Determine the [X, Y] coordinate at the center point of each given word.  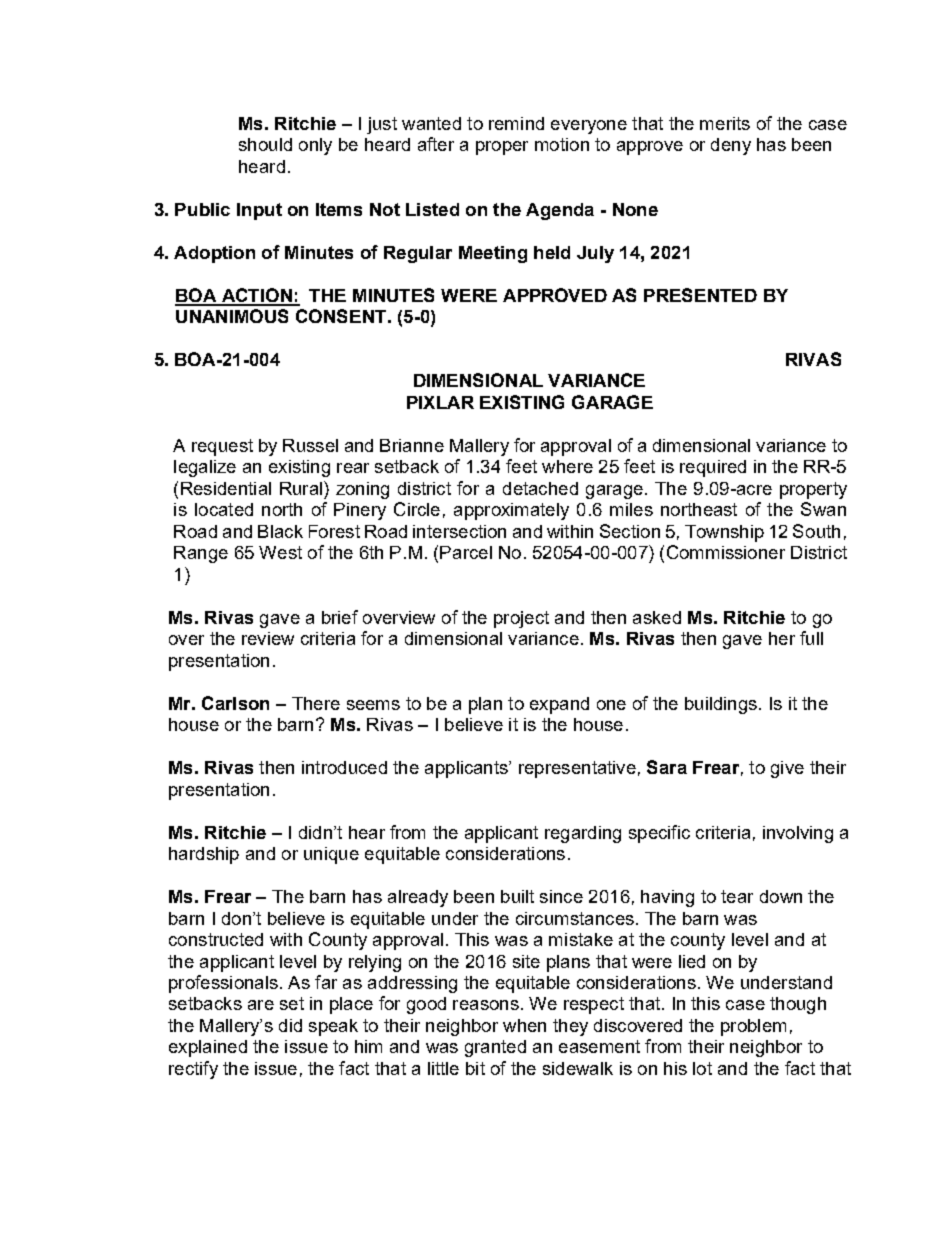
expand [559, 705]
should [265, 144]
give [787, 769]
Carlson [235, 703]
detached [540, 488]
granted [495, 1048]
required [713, 468]
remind [516, 123]
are [261, 1005]
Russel [310, 445]
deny [731, 146]
